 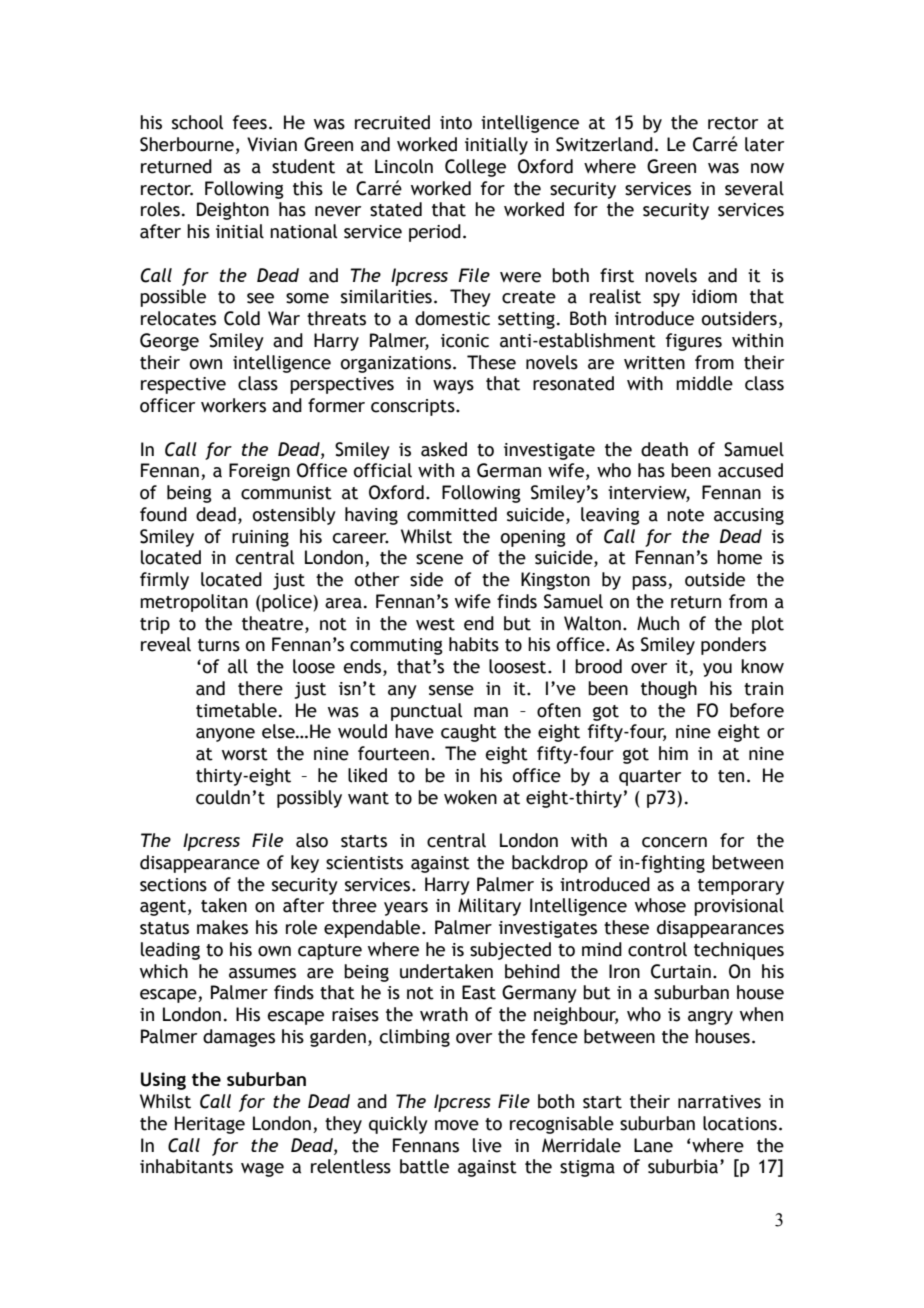 I want to click on later, so click(x=764, y=144).
